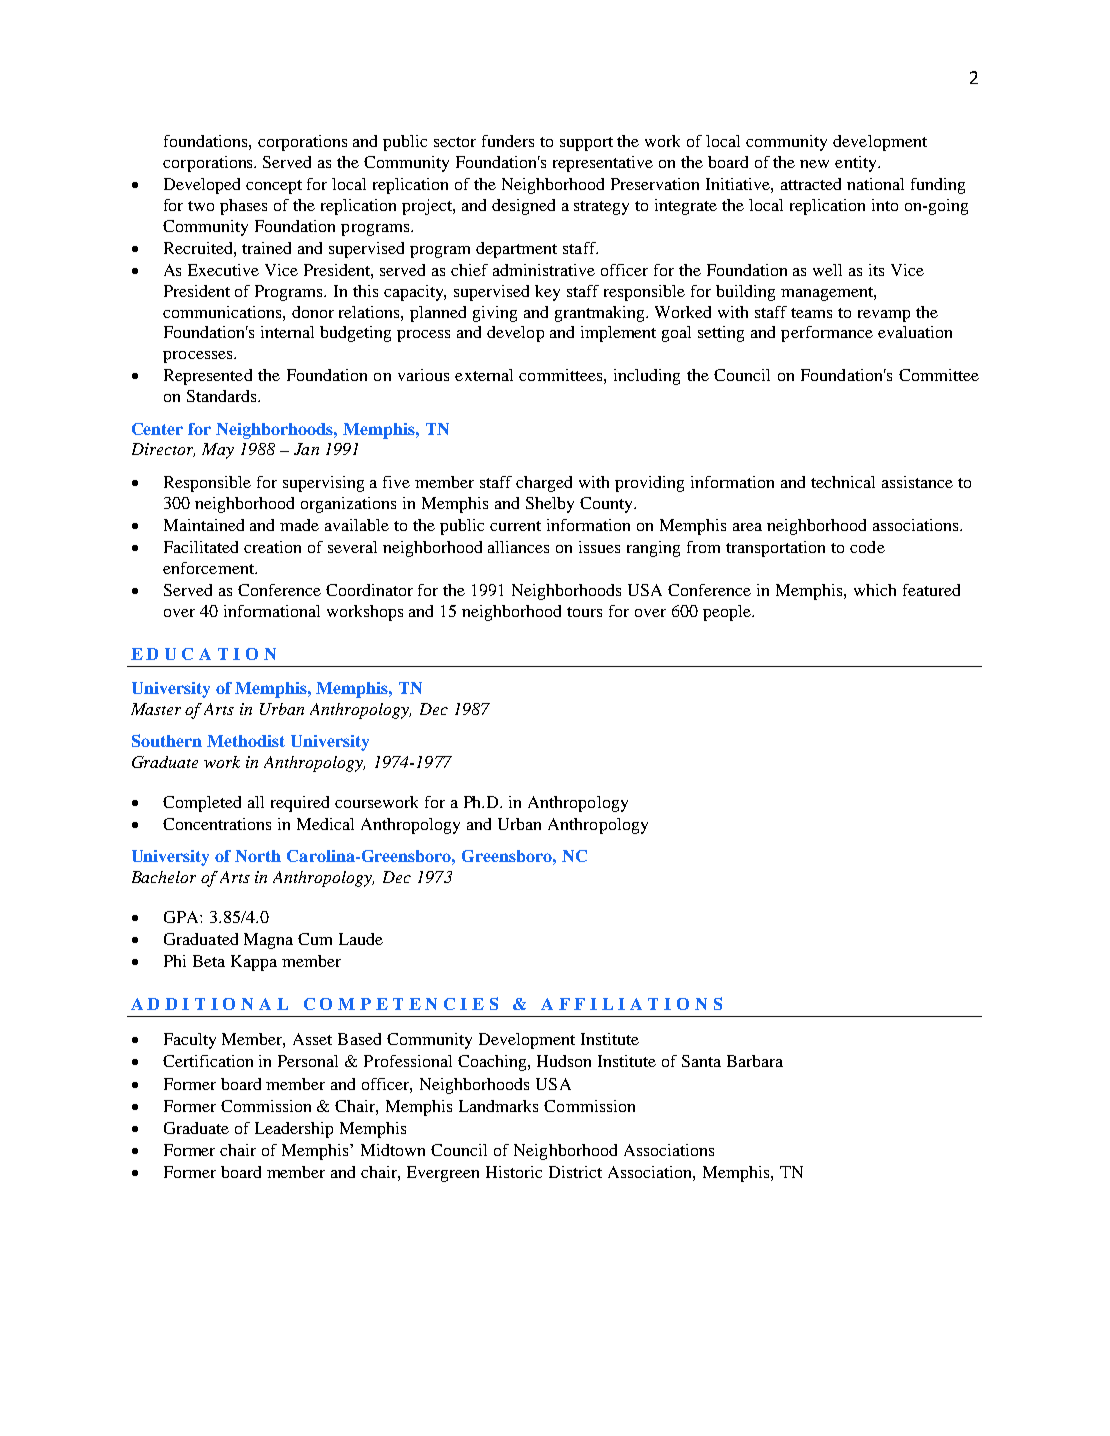  Describe the element at coordinates (857, 164) in the screenshot. I see `entity` at that location.
